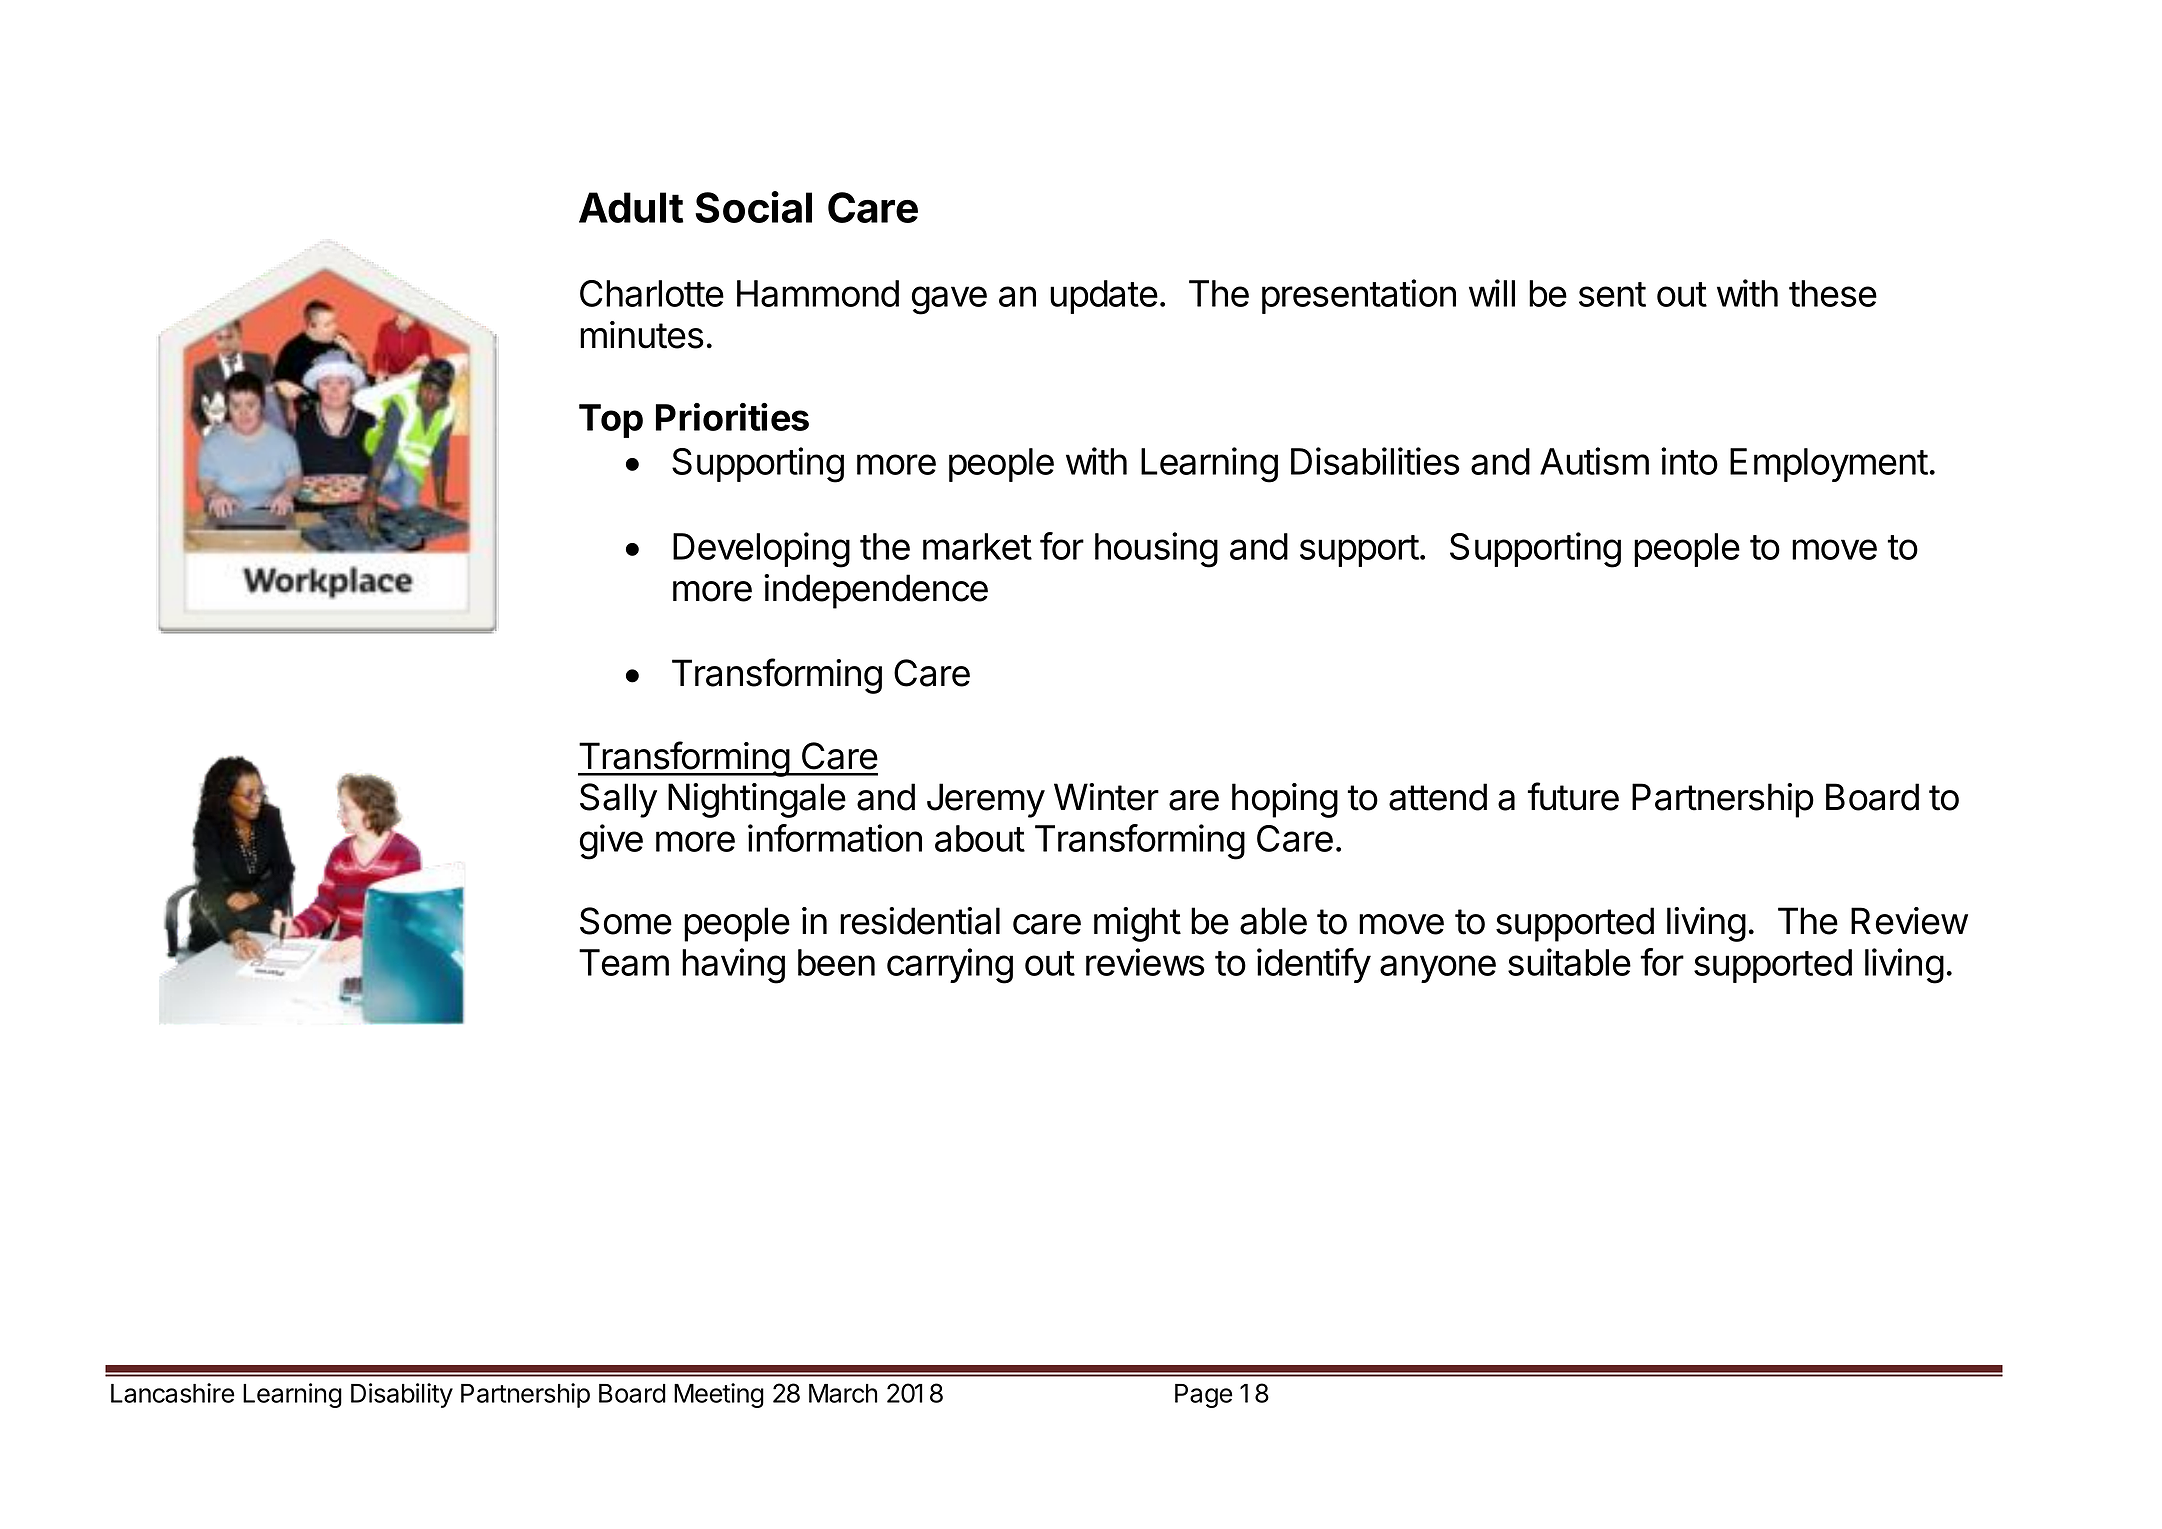 This screenshot has height=1529, width=2162. I want to click on Adult, so click(631, 207).
